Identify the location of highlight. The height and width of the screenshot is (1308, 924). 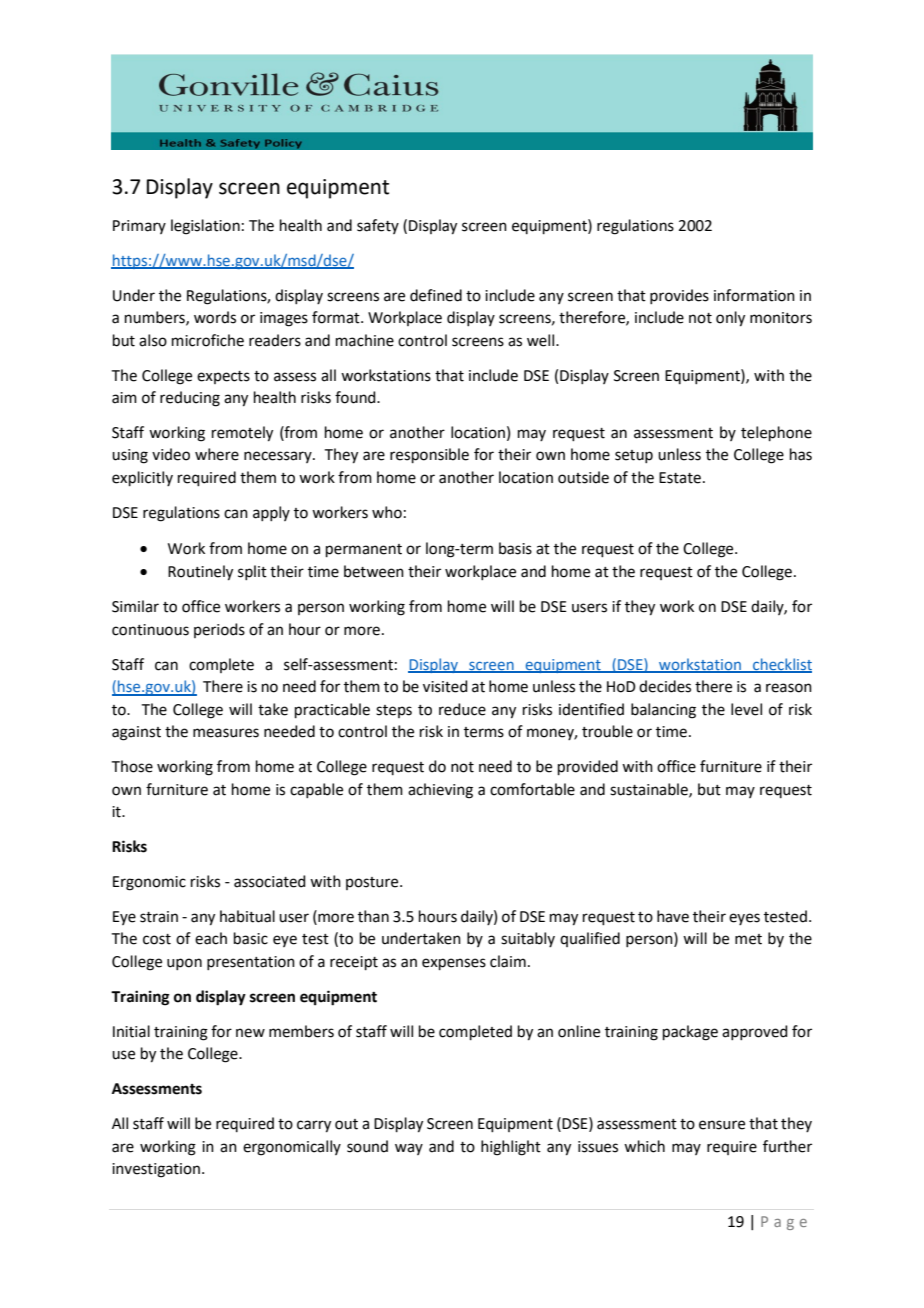
(511, 1148).
